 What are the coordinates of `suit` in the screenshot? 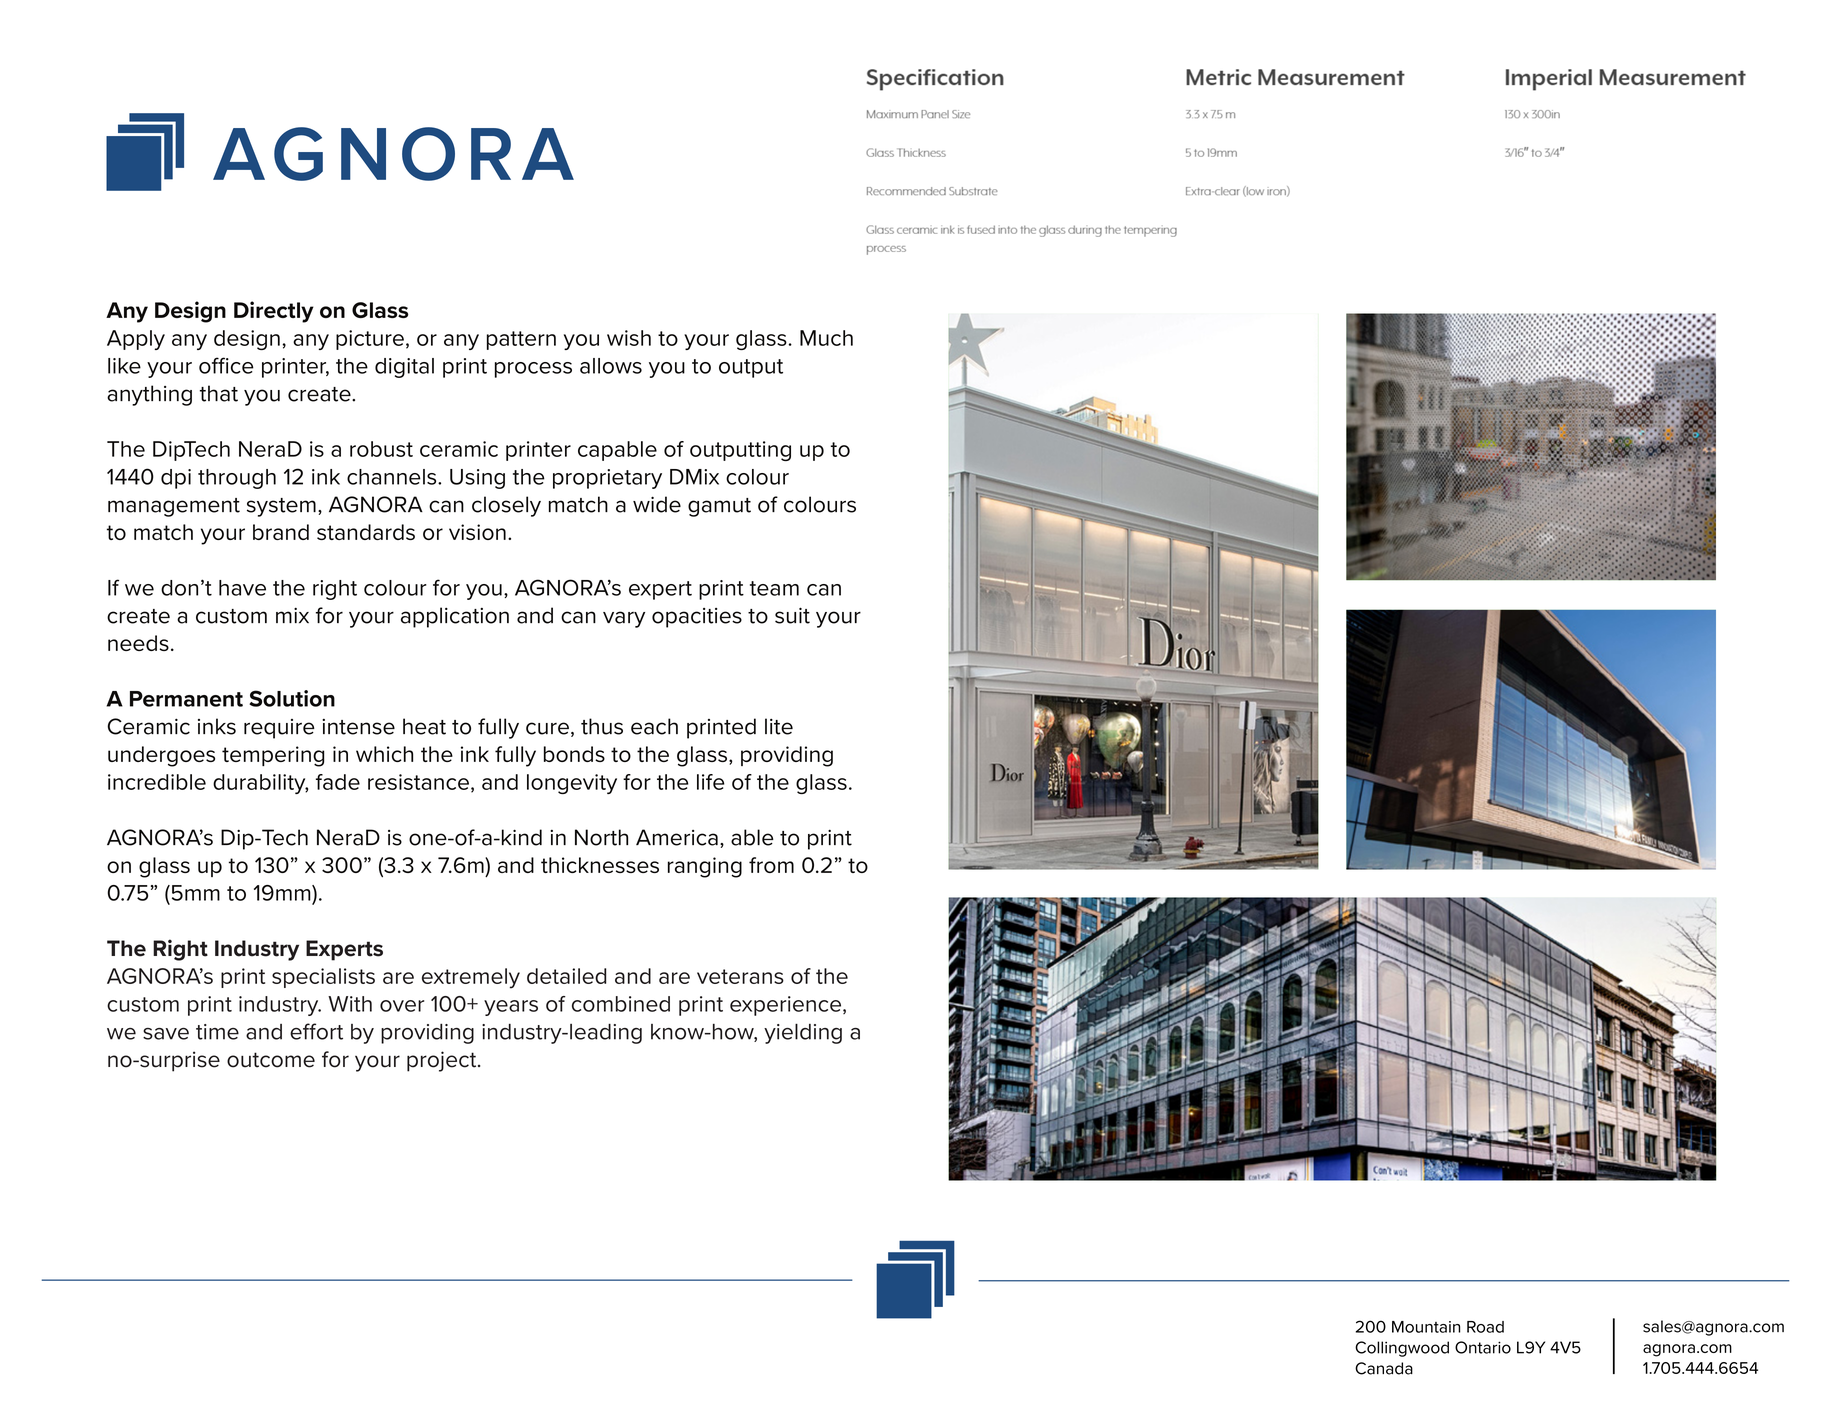 It's located at (792, 615).
